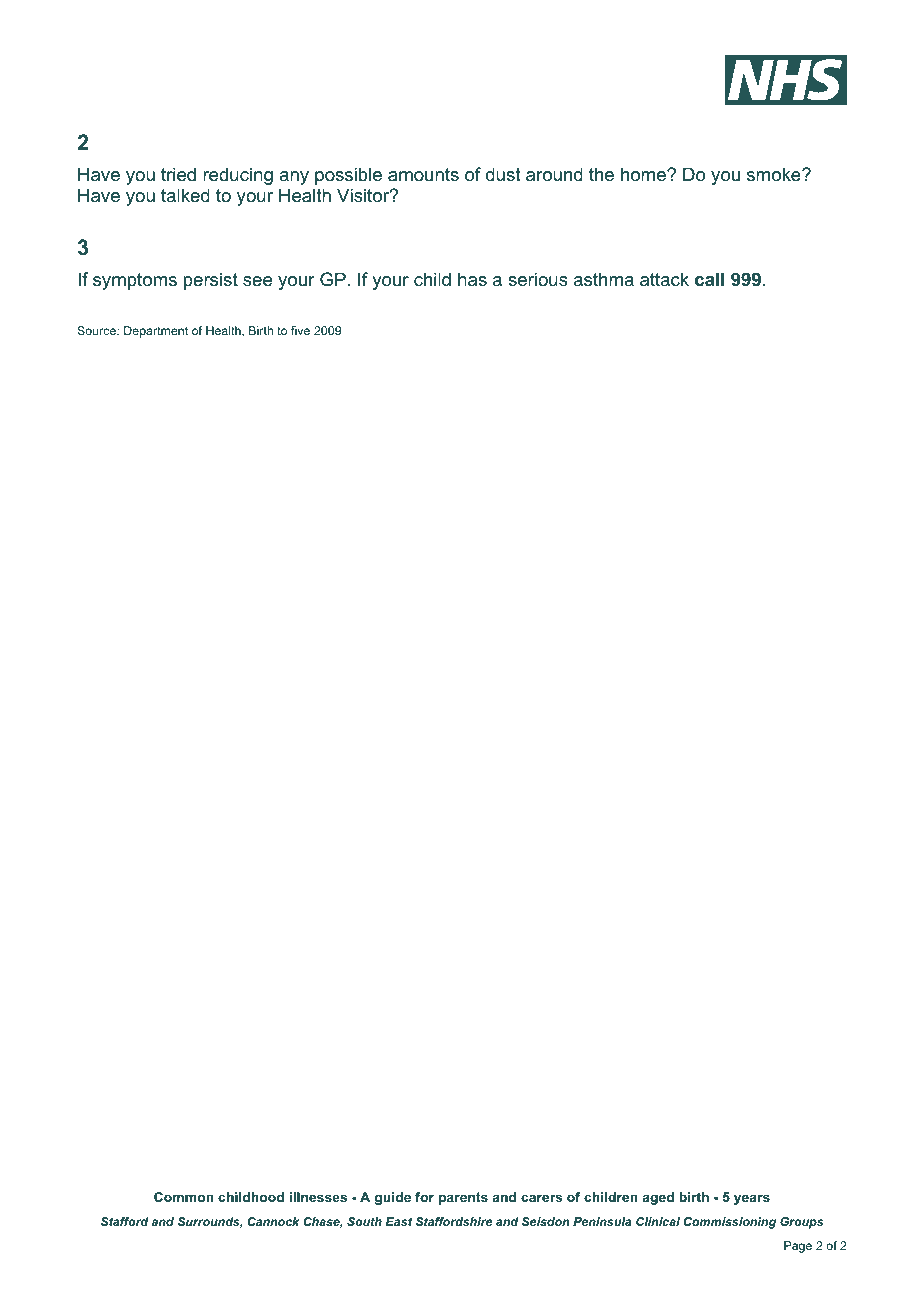  What do you see at coordinates (752, 1199) in the screenshot?
I see `years` at bounding box center [752, 1199].
